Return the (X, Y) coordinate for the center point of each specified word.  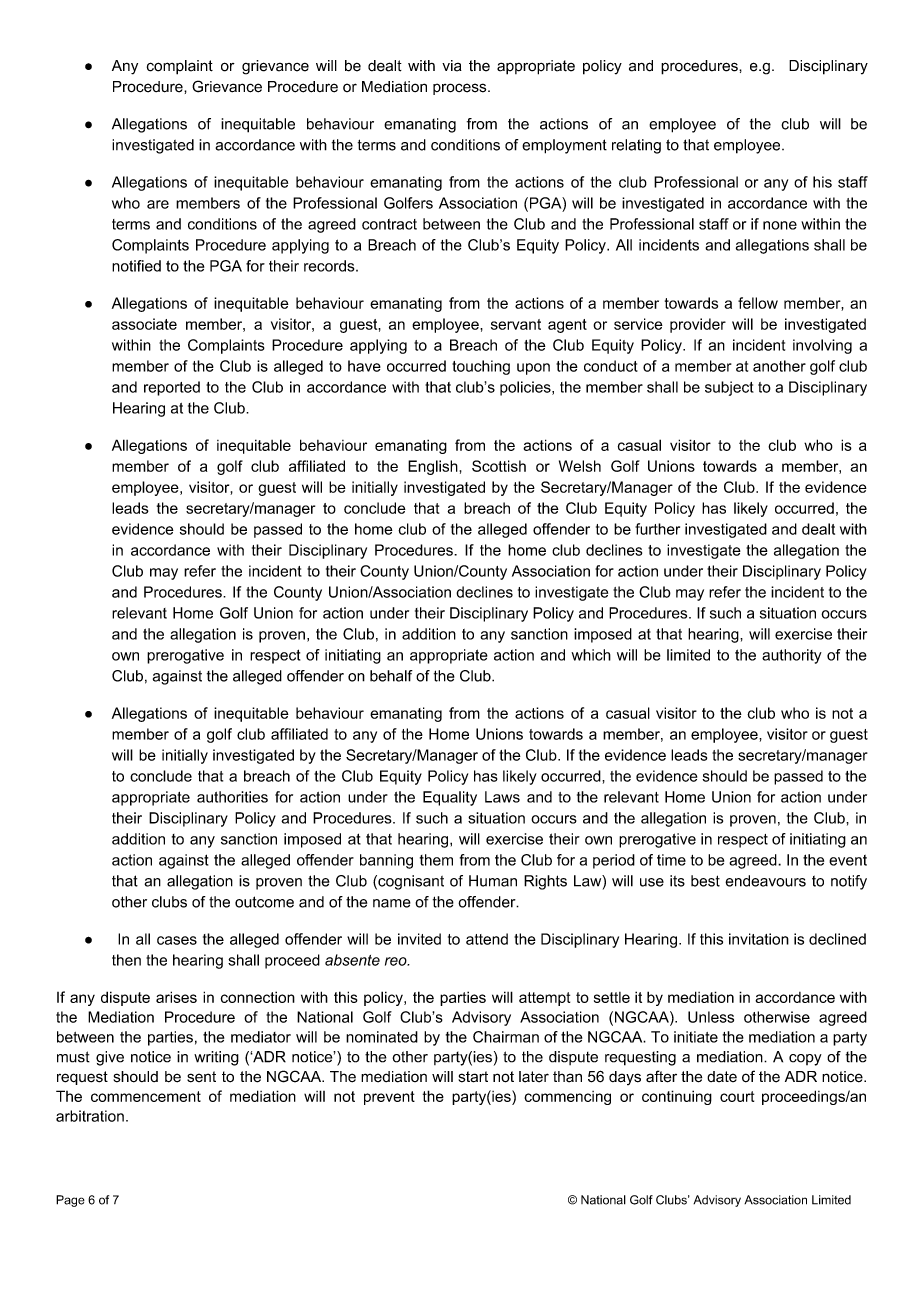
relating (636, 146)
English (433, 467)
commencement (146, 1096)
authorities (232, 797)
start (473, 1077)
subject (729, 388)
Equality (450, 798)
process (461, 89)
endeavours (765, 881)
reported (172, 388)
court (737, 1096)
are (158, 204)
